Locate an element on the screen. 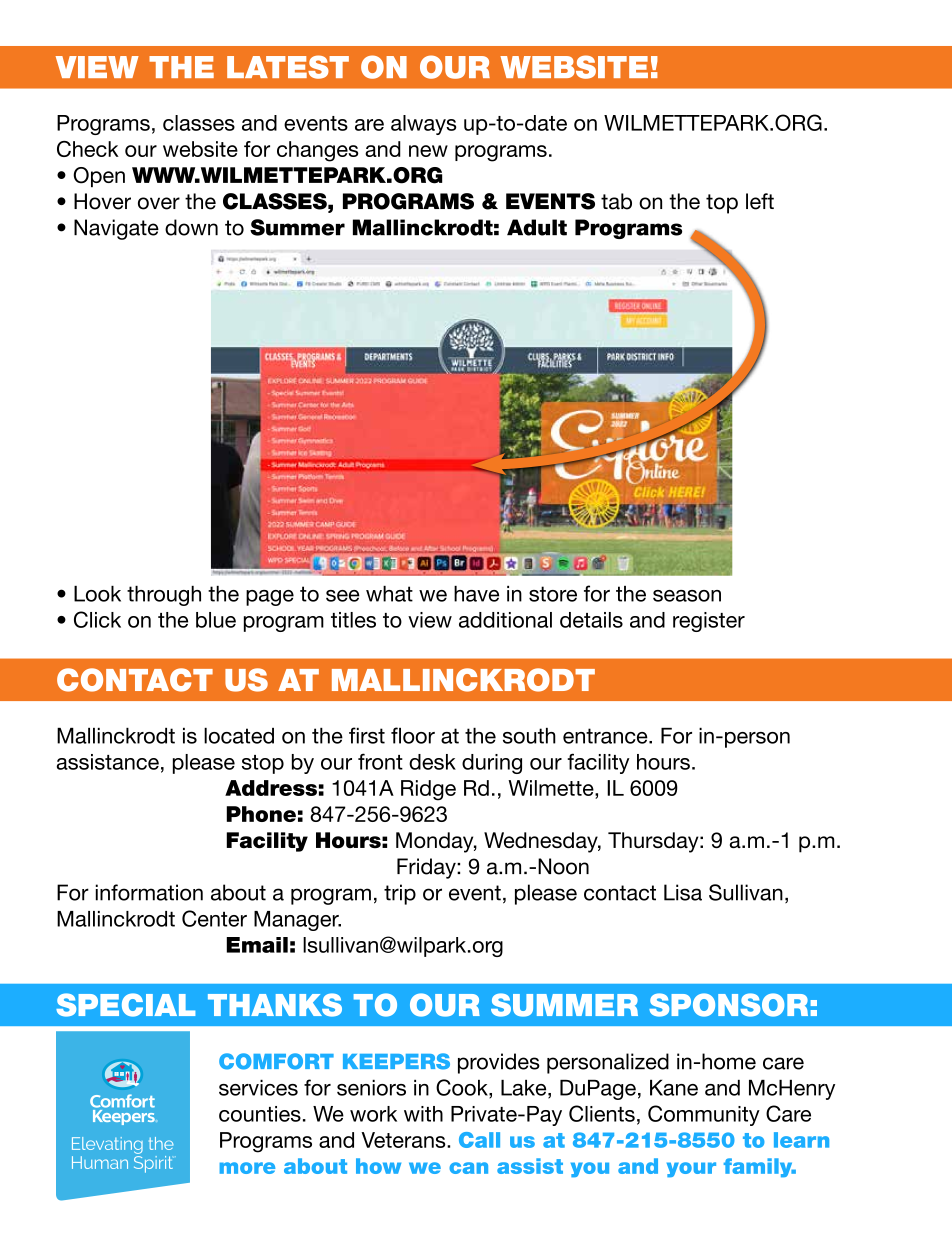  entrance is located at coordinates (606, 736).
